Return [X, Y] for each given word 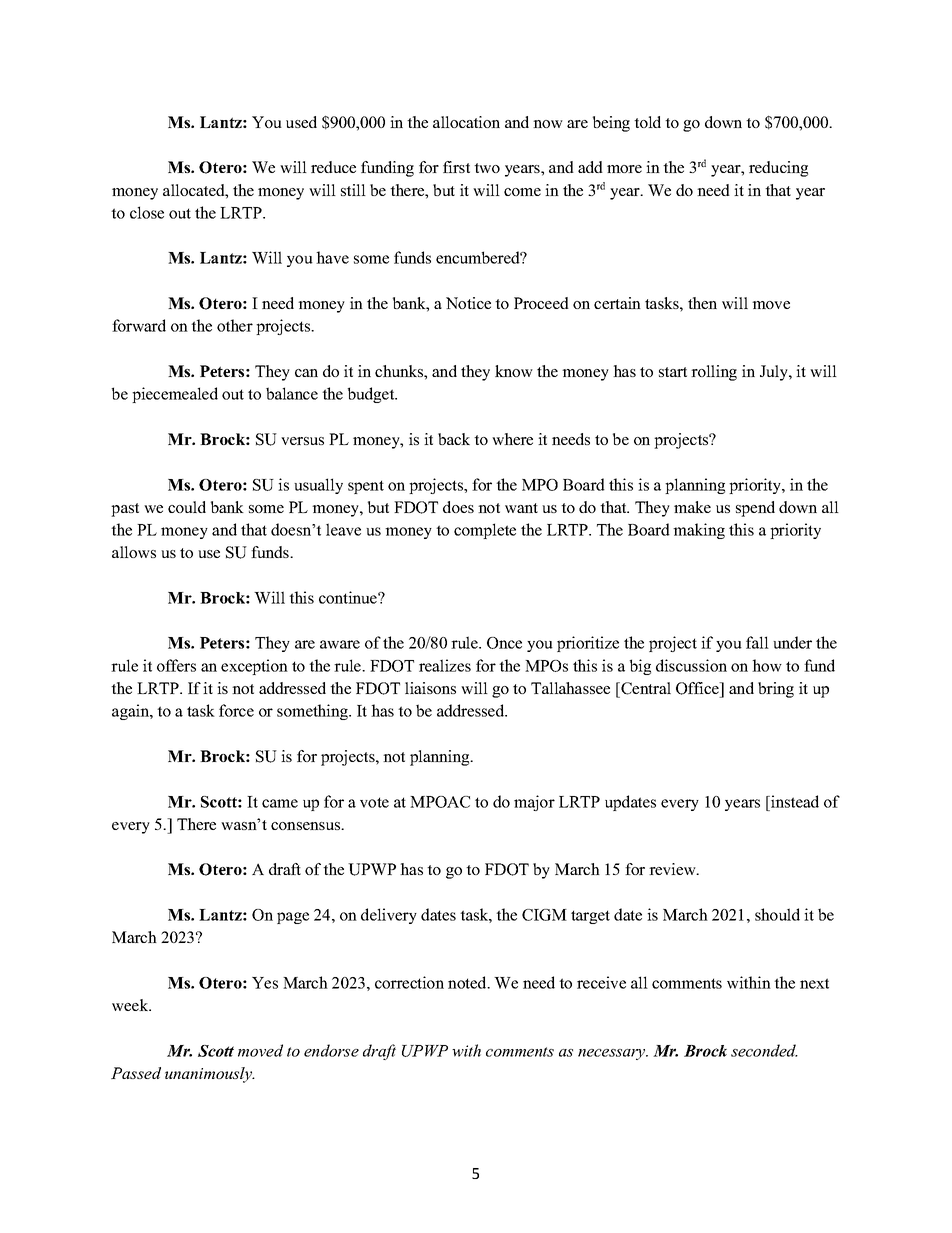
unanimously [210, 1075]
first [456, 167]
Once [504, 643]
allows [134, 552]
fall [757, 642]
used [301, 122]
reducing [778, 169]
